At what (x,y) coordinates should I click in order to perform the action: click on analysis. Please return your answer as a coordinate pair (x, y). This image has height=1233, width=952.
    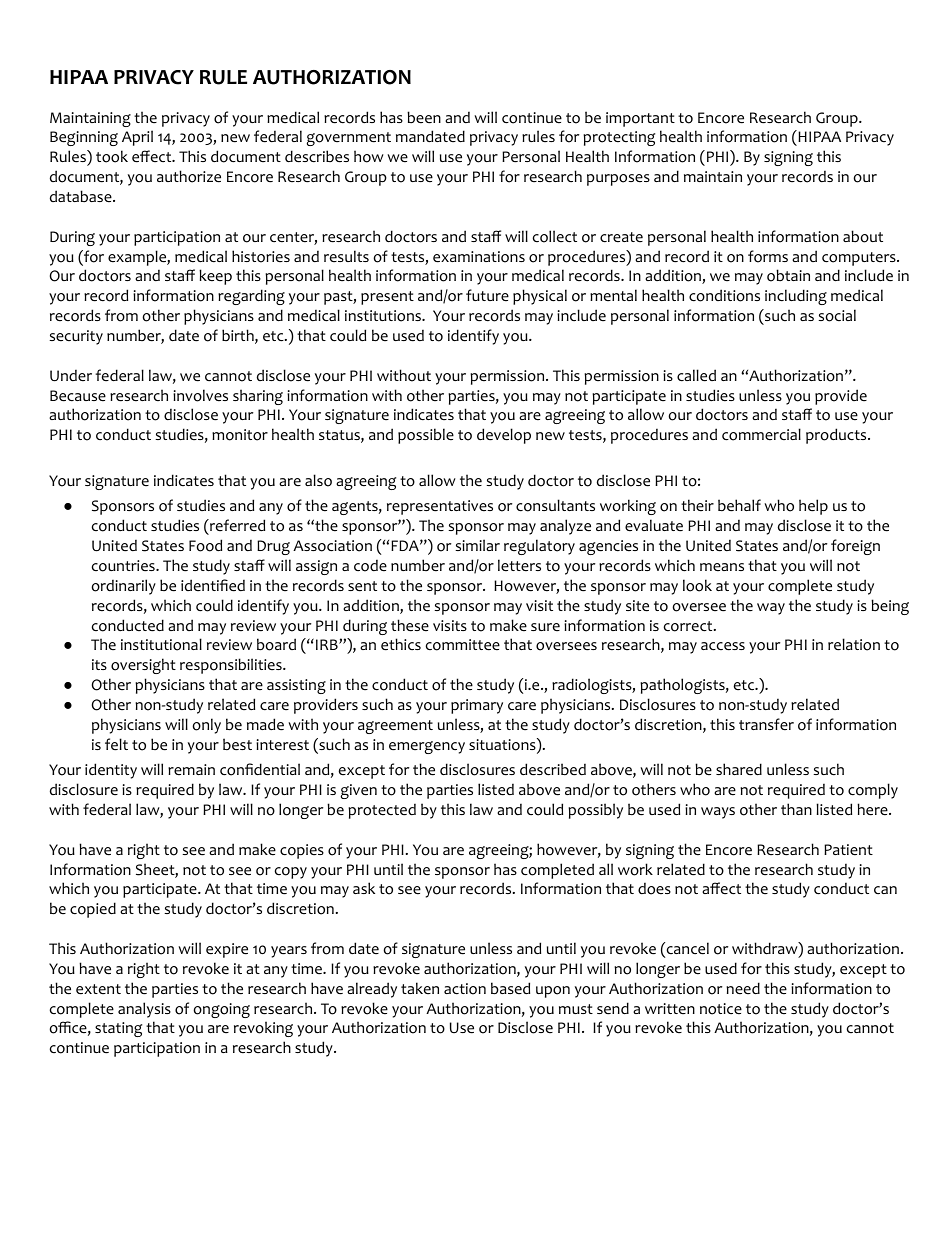
    Looking at the image, I should click on (144, 1010).
